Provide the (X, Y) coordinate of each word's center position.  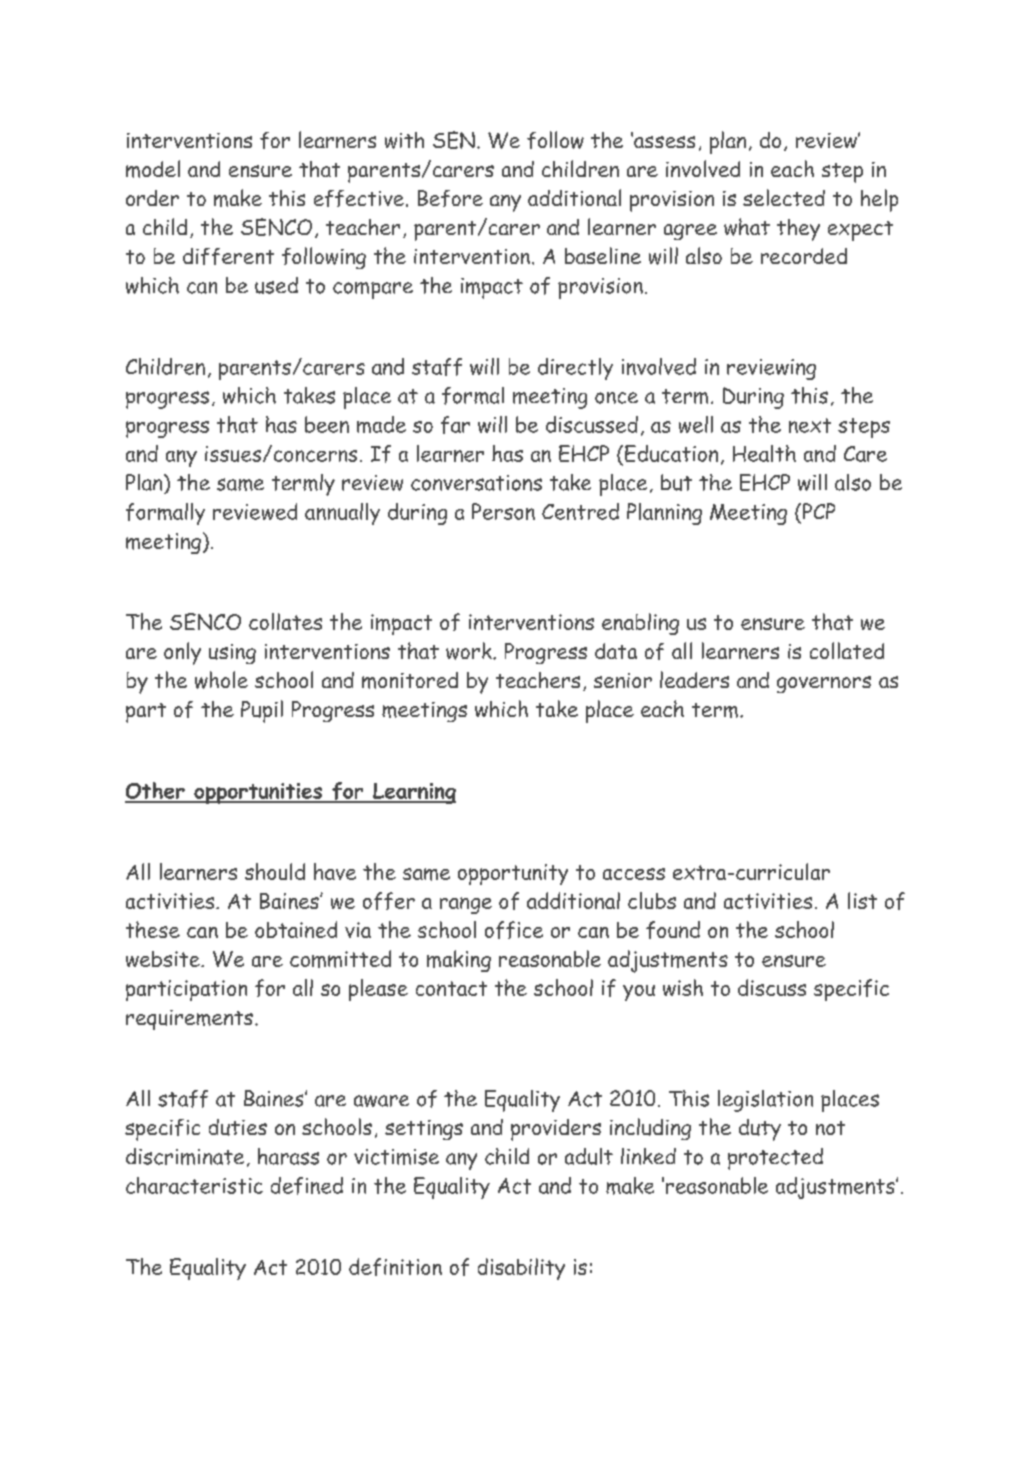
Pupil (262, 711)
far (455, 425)
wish (683, 987)
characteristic (194, 1185)
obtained (296, 929)
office (514, 930)
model (153, 169)
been (327, 424)
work (470, 651)
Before (450, 198)
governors (824, 684)
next (810, 425)
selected (784, 197)
